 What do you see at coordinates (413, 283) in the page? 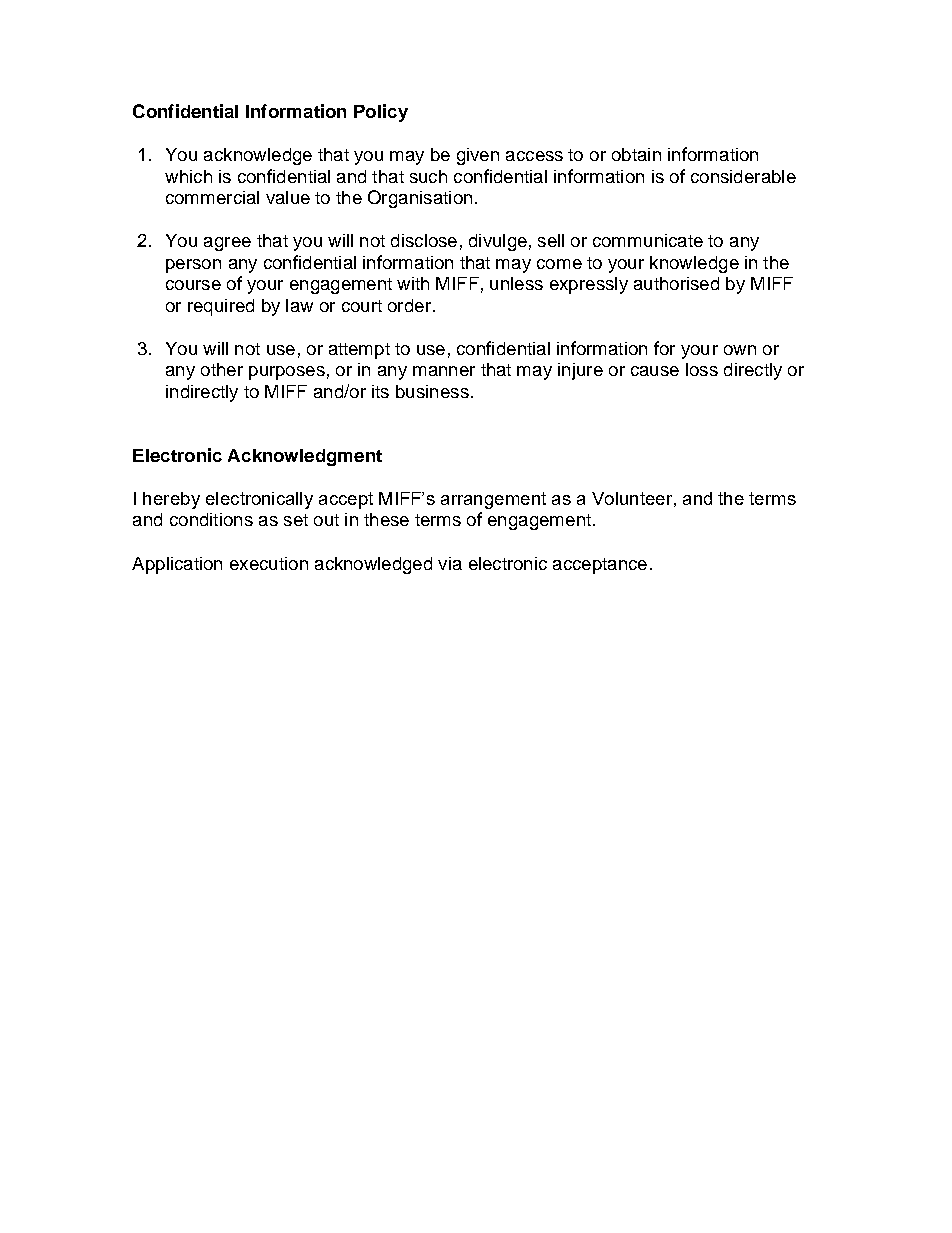
I see `with` at bounding box center [413, 283].
